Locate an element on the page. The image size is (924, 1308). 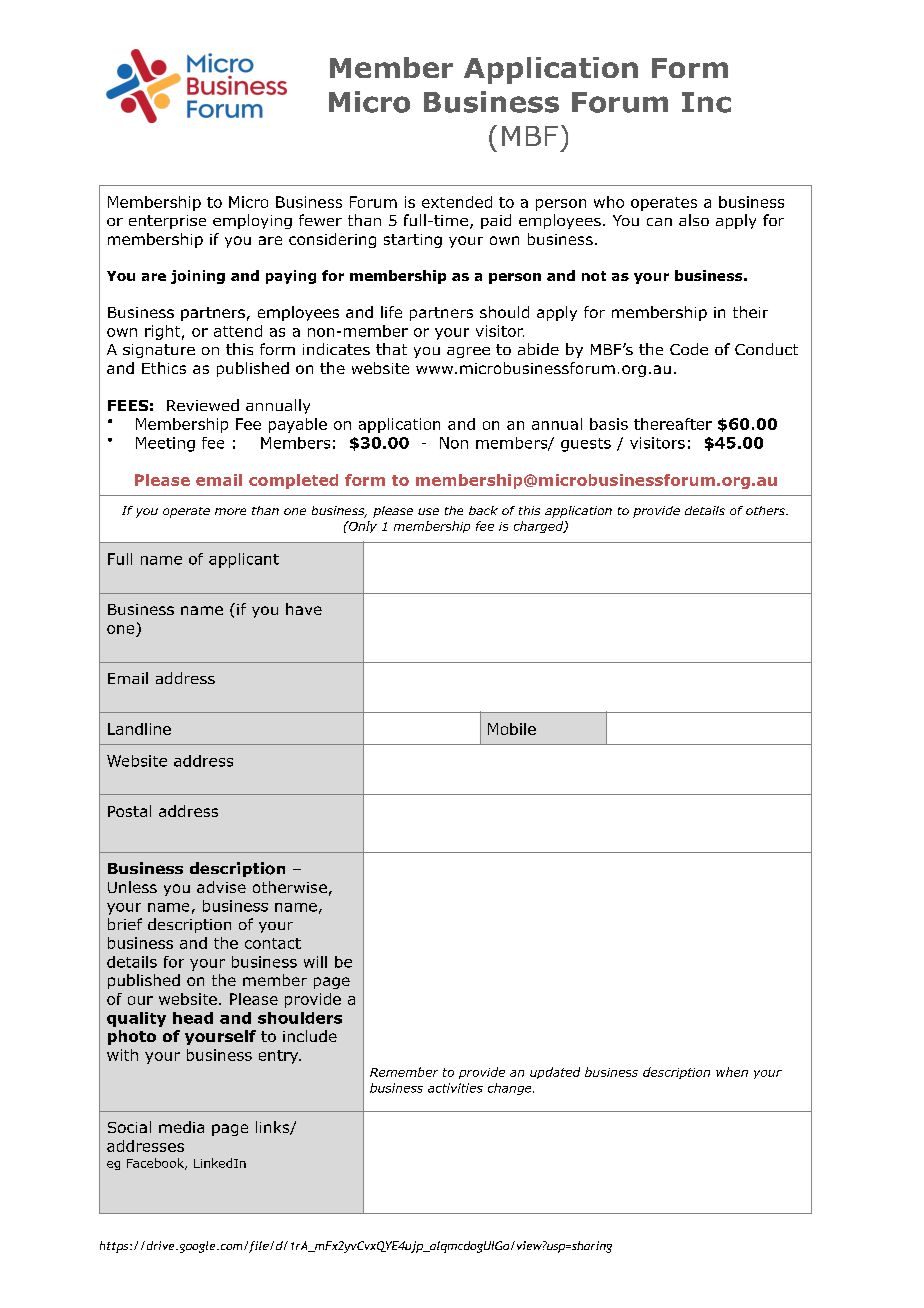
others is located at coordinates (767, 510).
